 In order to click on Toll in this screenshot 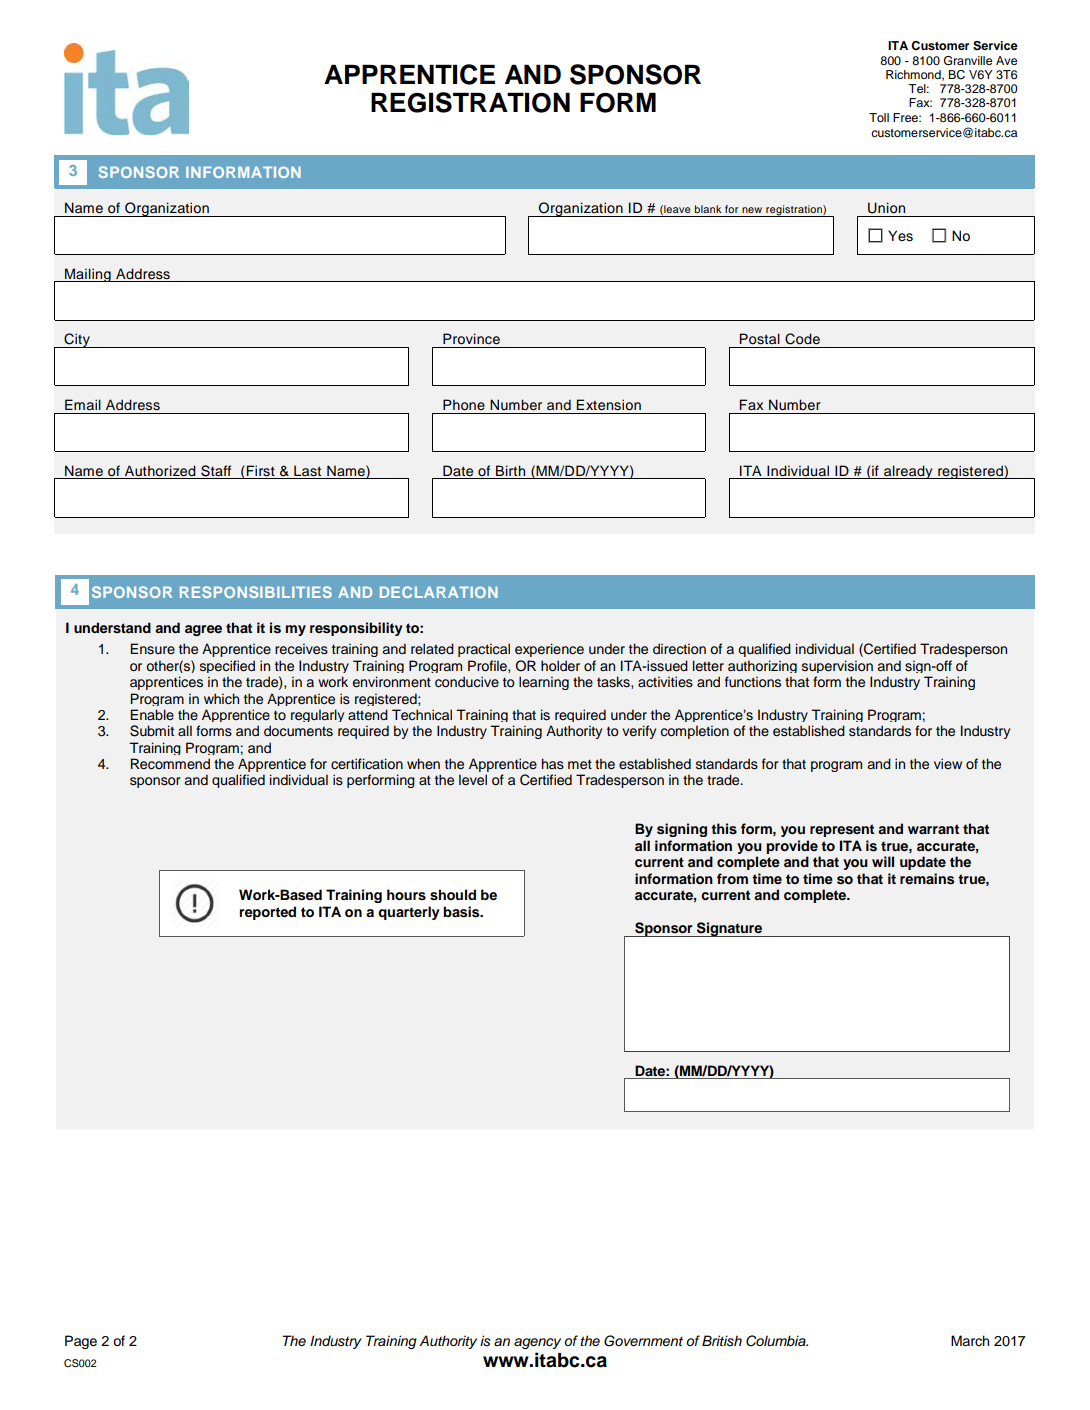, I will do `click(879, 117)`.
